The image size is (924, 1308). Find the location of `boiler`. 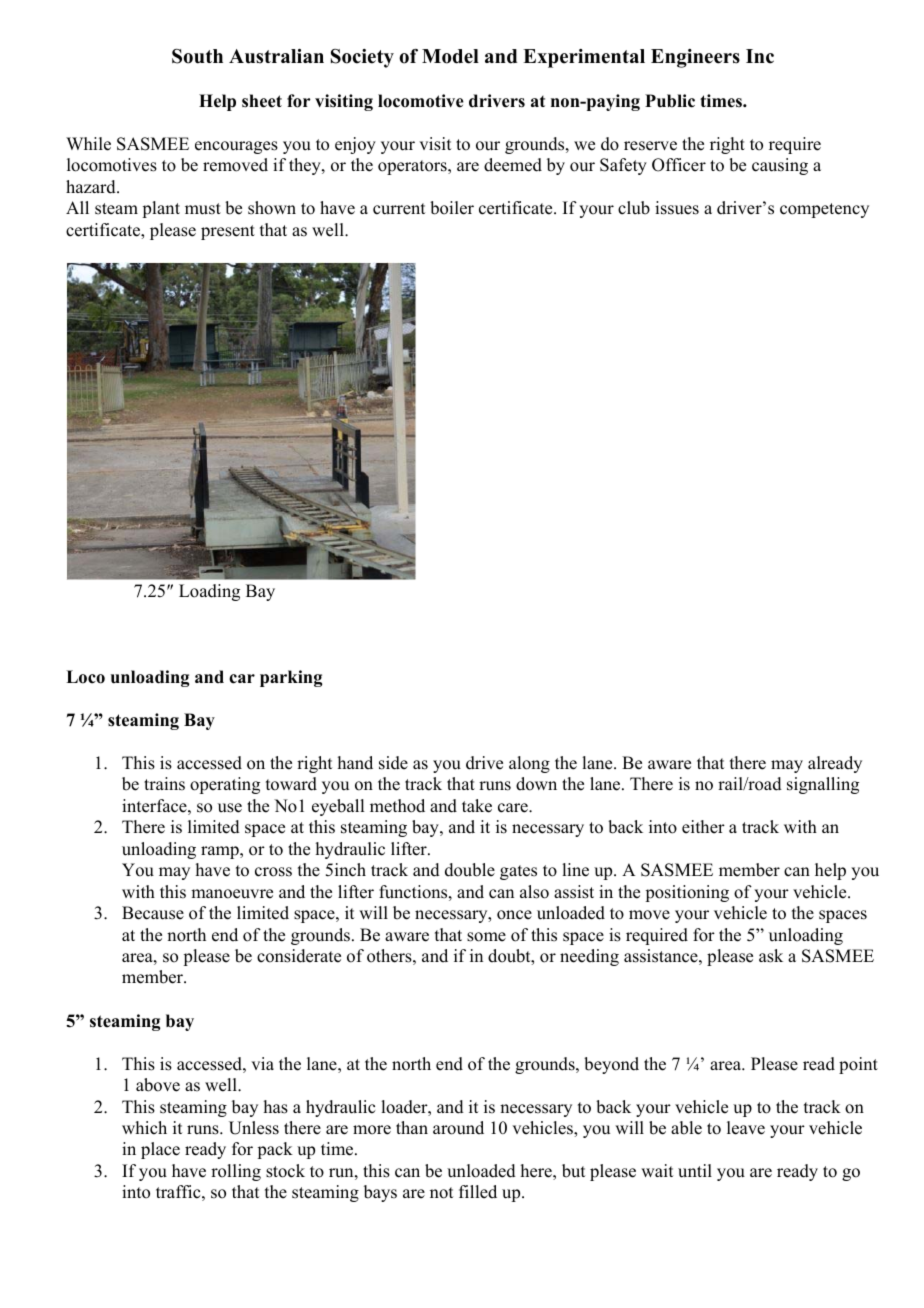

boiler is located at coordinates (452, 208).
